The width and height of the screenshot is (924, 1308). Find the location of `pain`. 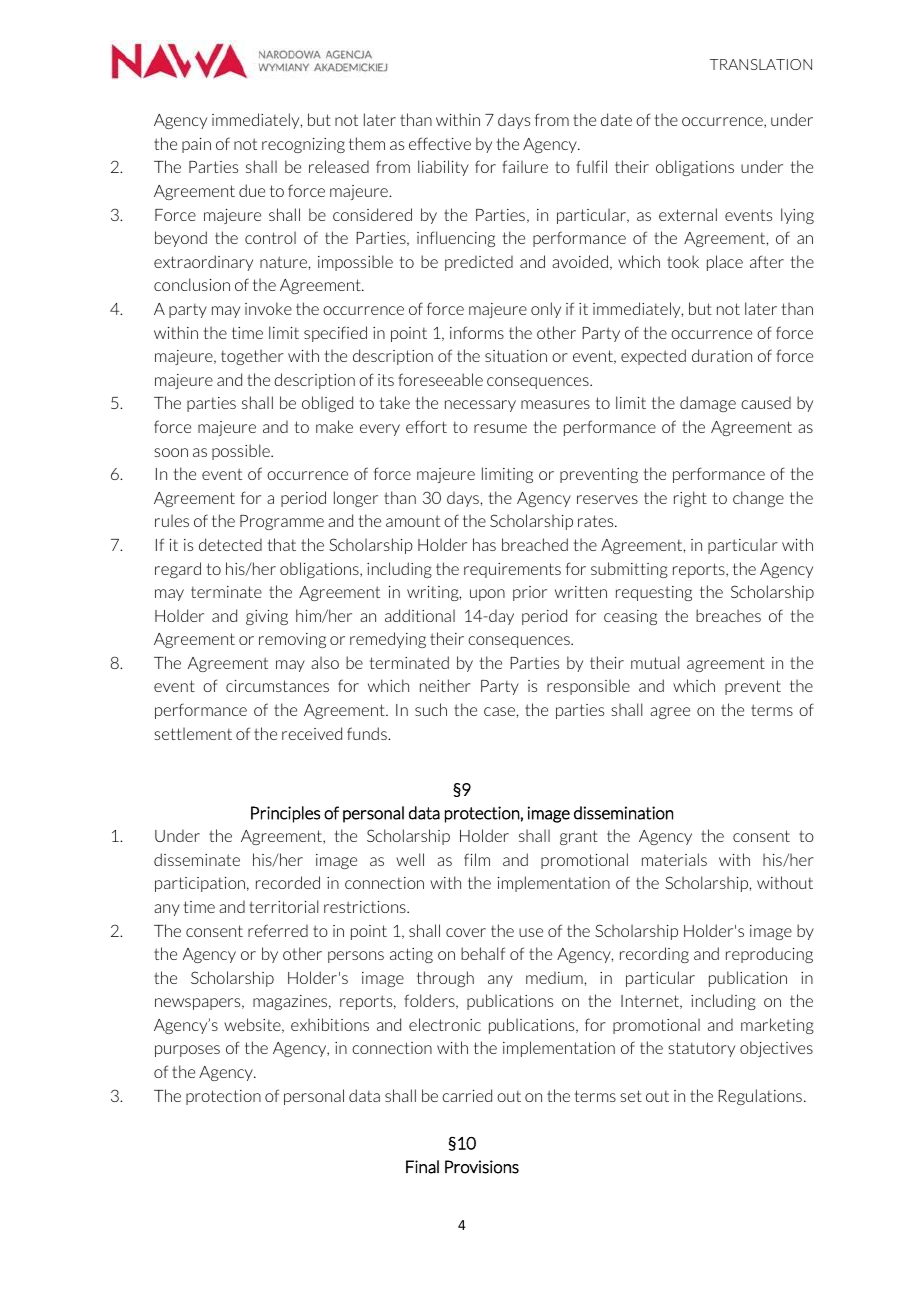

pain is located at coordinates (196, 145).
